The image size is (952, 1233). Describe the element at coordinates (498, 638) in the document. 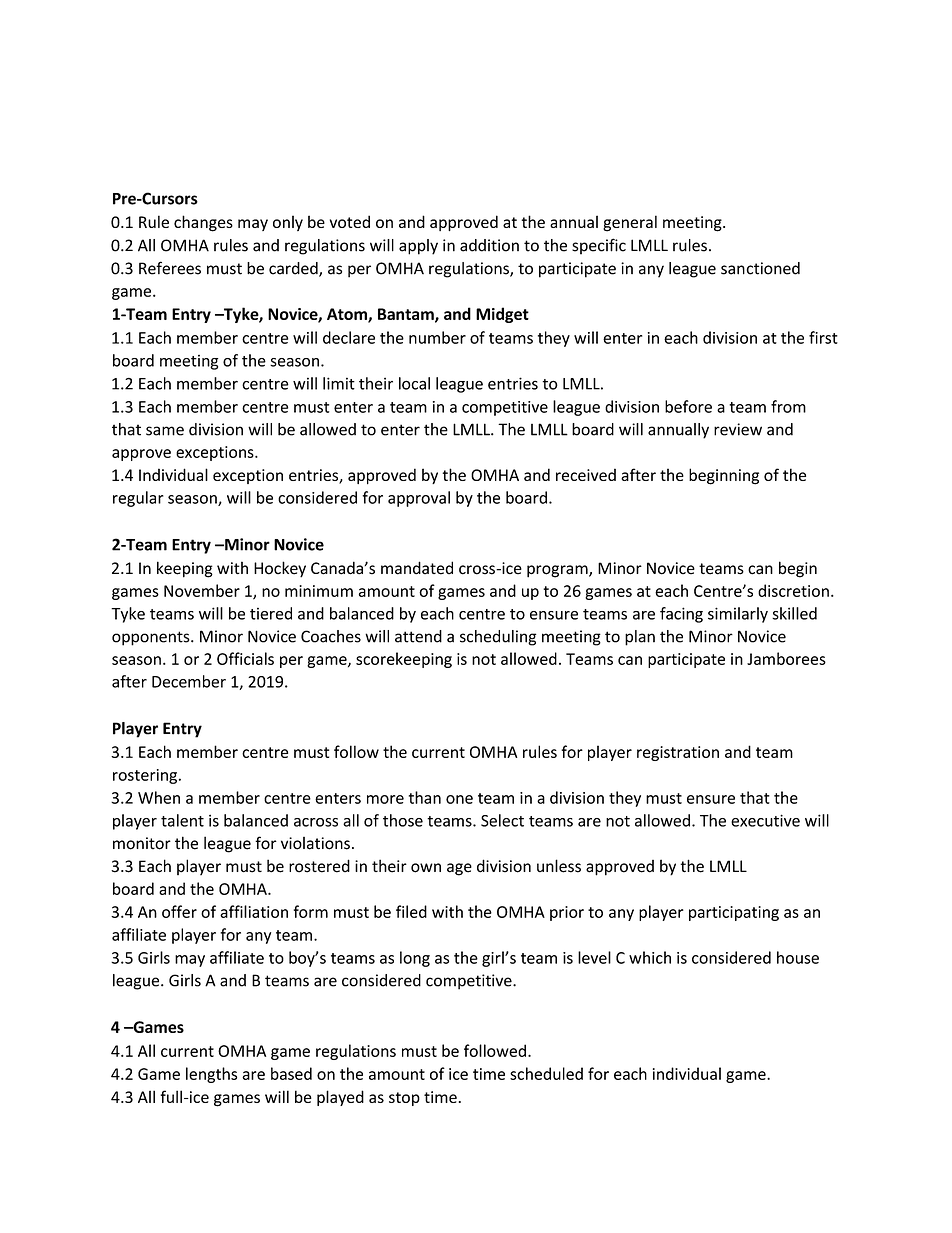

I see `scheduling` at that location.
